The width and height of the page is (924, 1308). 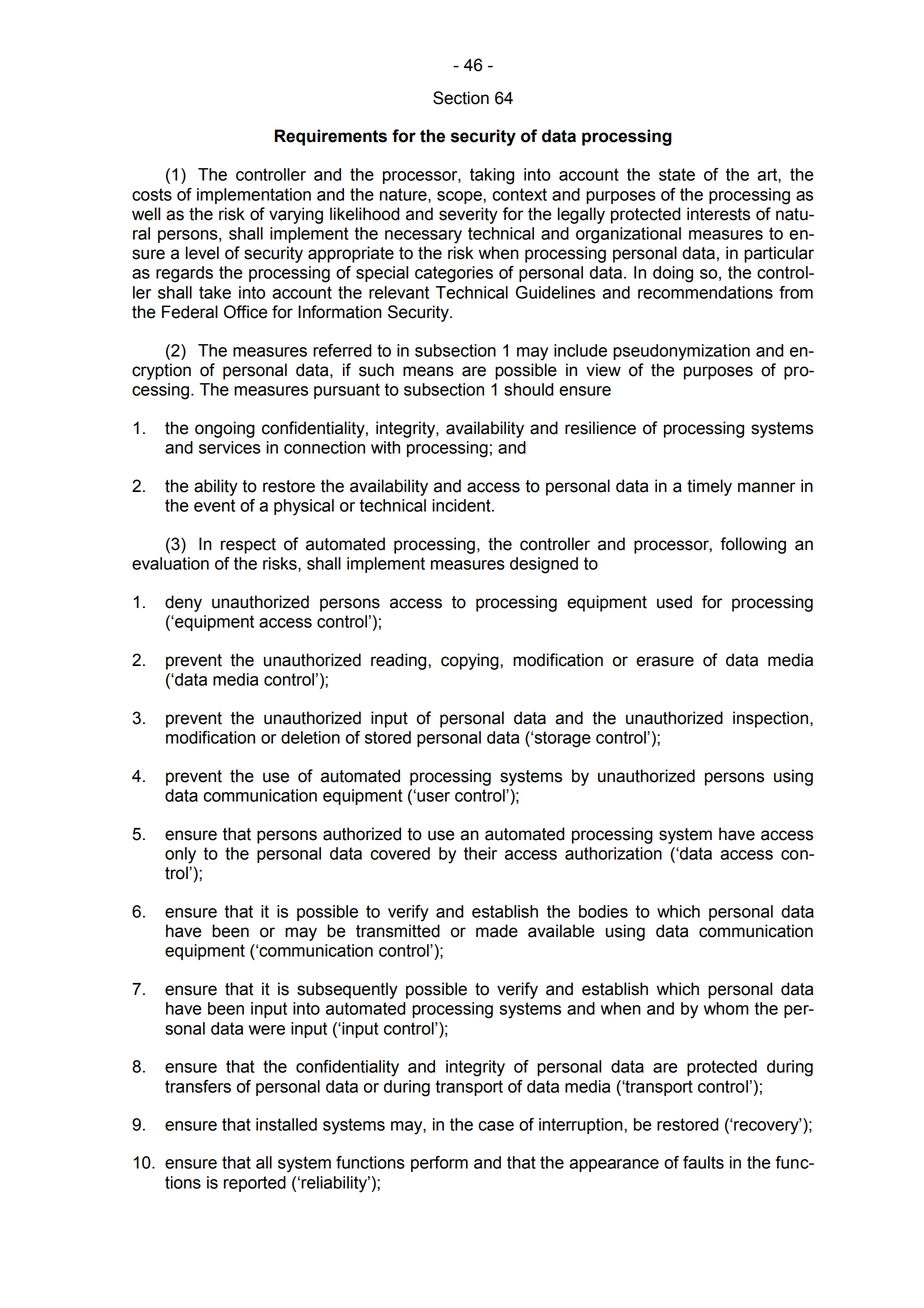 I want to click on services, so click(x=230, y=447).
